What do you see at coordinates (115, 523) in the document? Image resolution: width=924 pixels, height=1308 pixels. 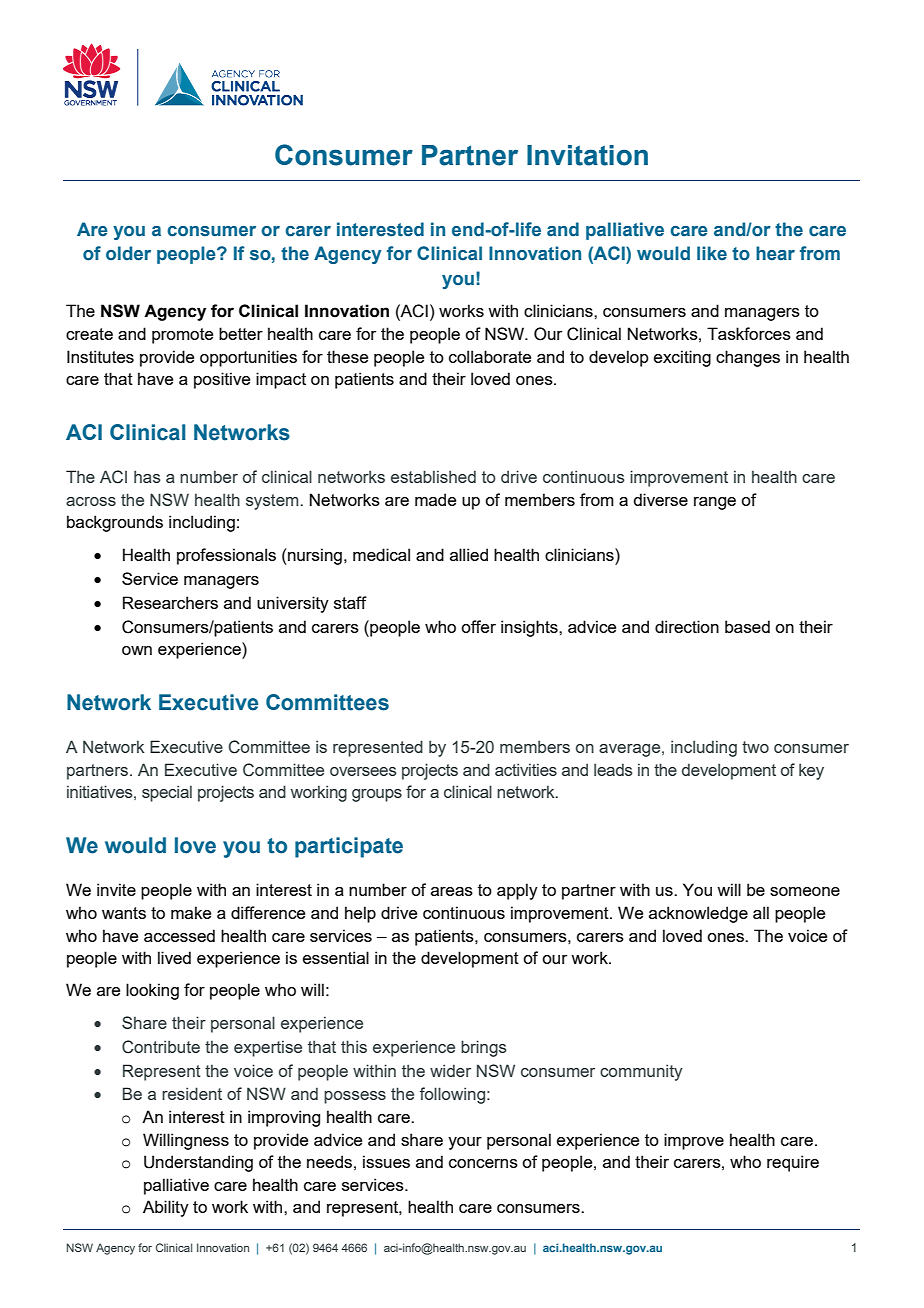 I see `backgrounds` at bounding box center [115, 523].
